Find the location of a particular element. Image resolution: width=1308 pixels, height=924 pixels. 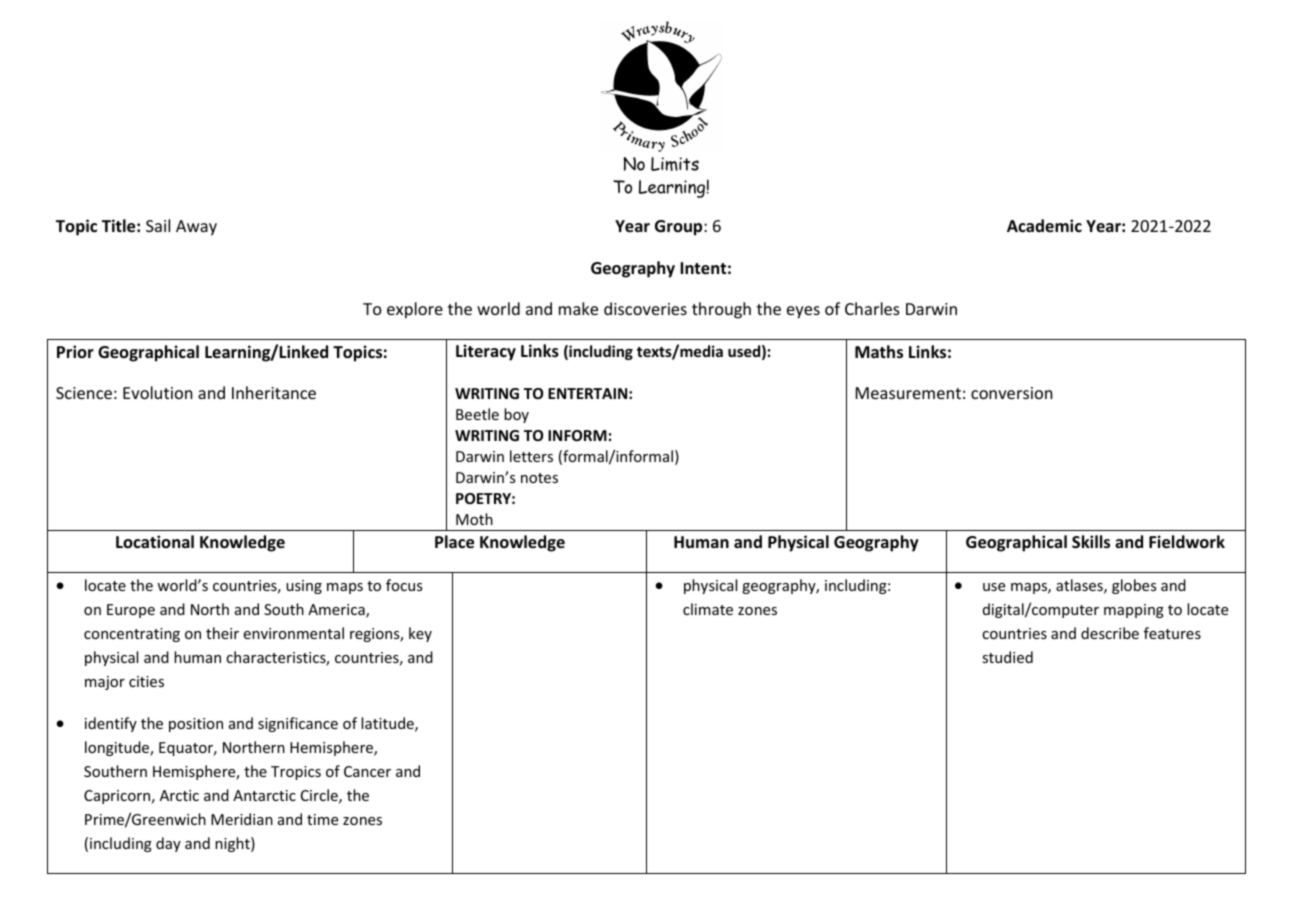

Academic is located at coordinates (1044, 225).
